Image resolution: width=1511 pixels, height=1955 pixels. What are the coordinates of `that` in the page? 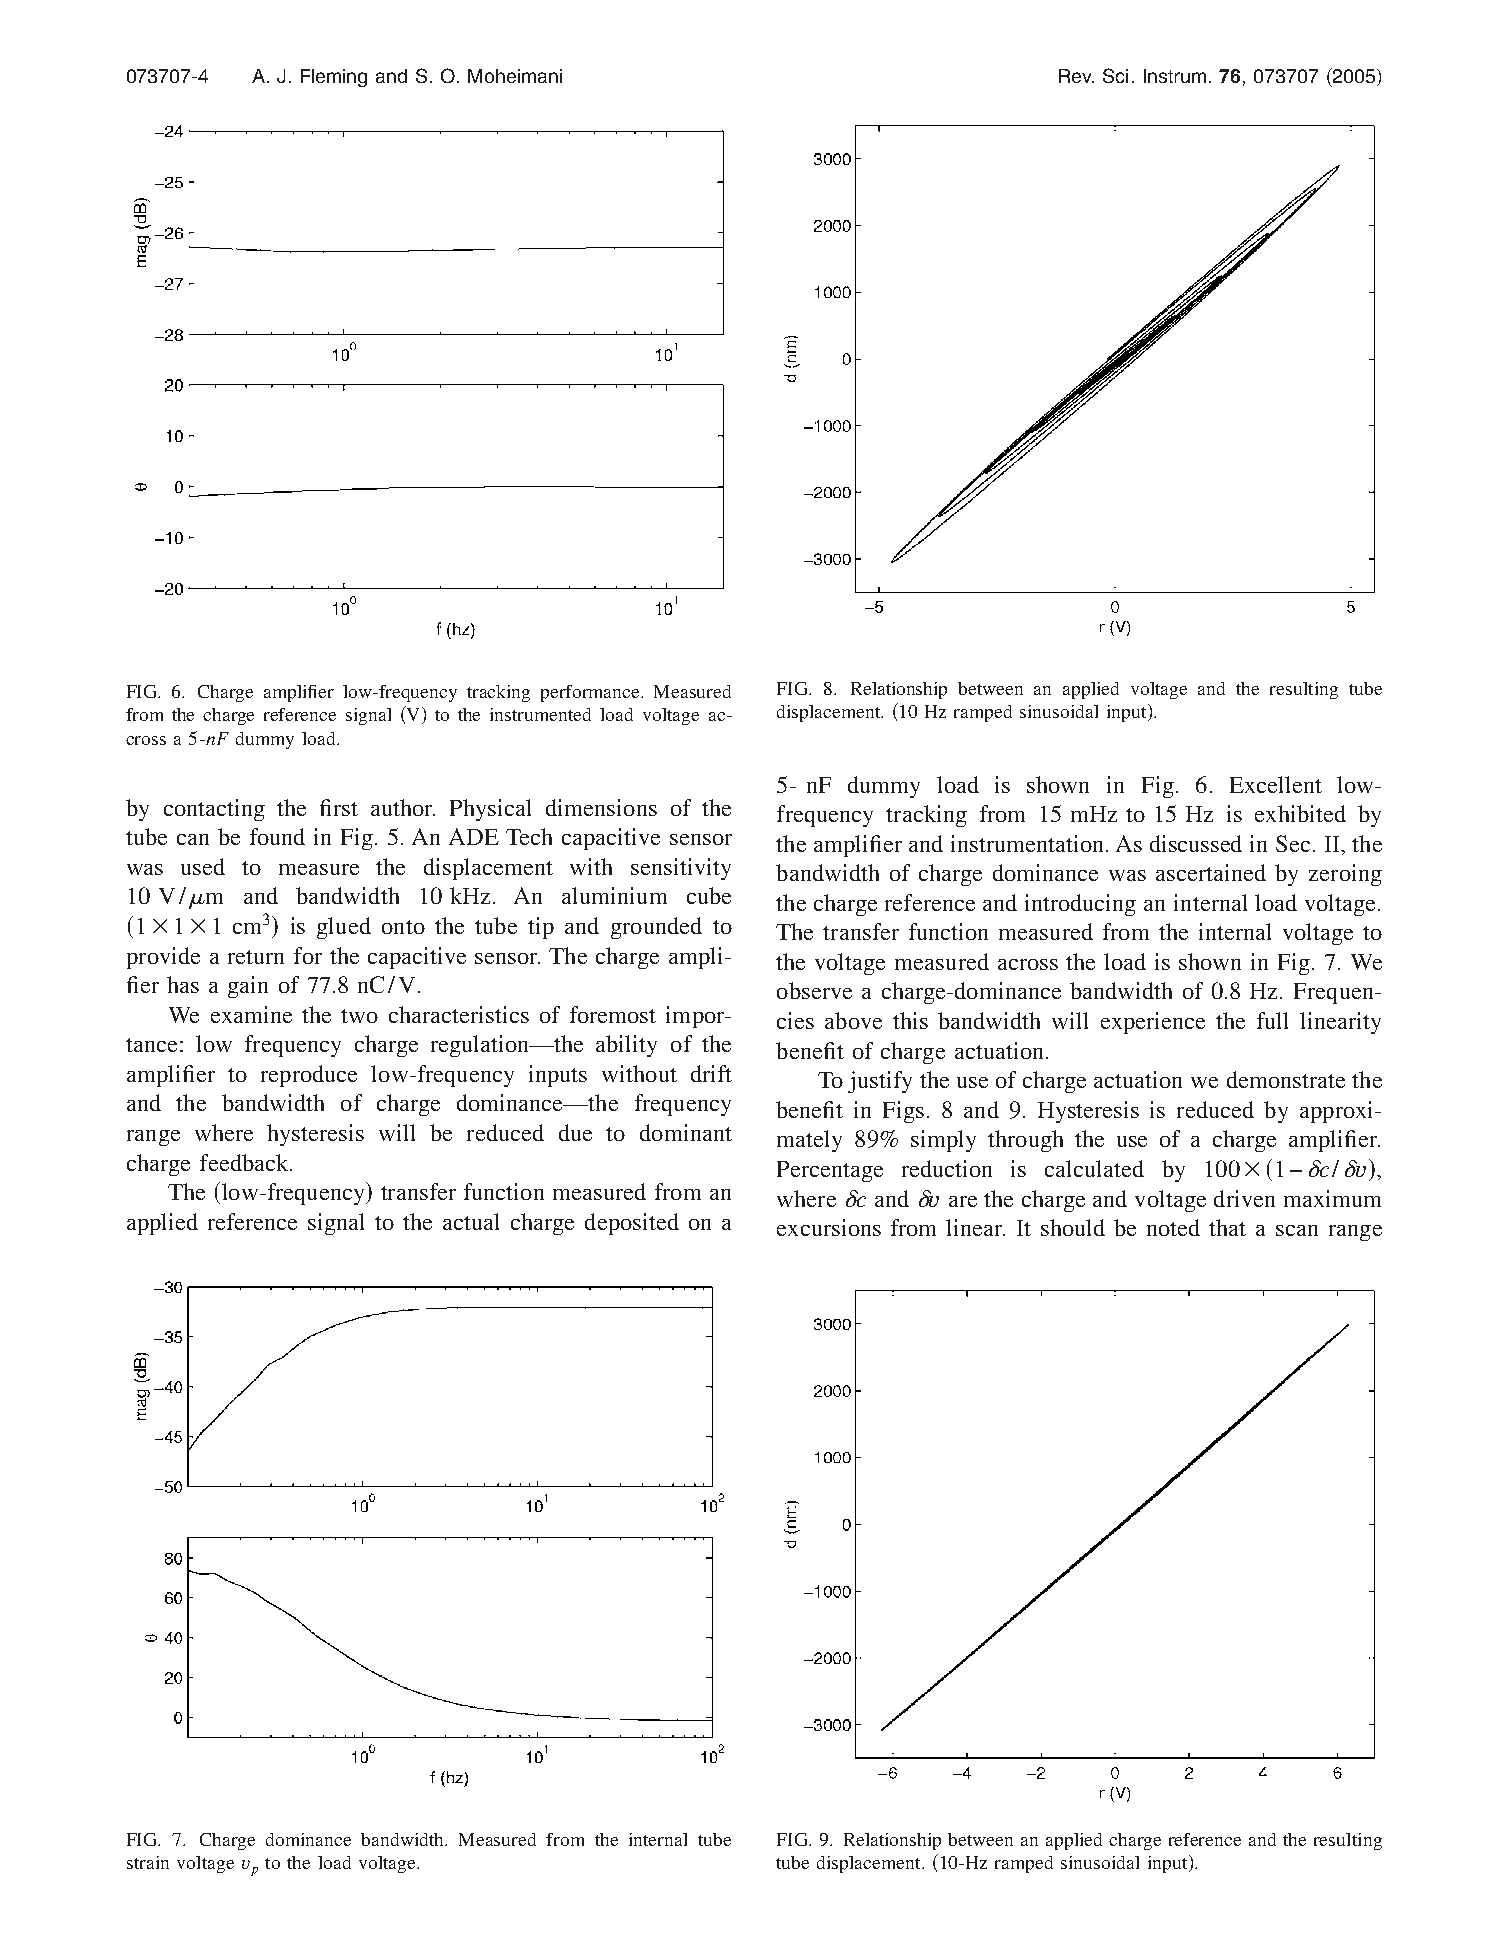 It's located at (1227, 1227).
